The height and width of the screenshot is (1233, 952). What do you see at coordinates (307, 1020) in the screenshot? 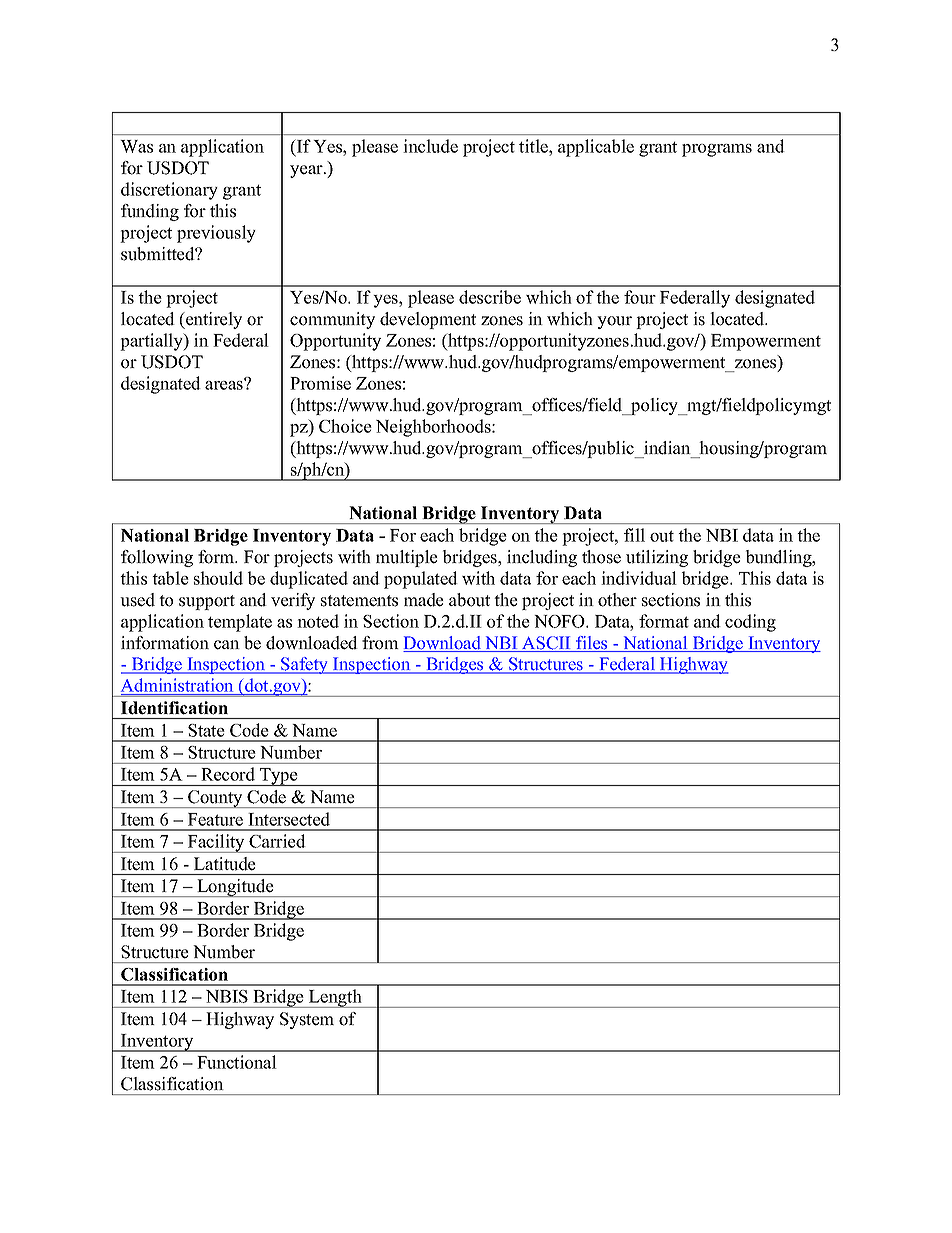
I see `System` at bounding box center [307, 1020].
